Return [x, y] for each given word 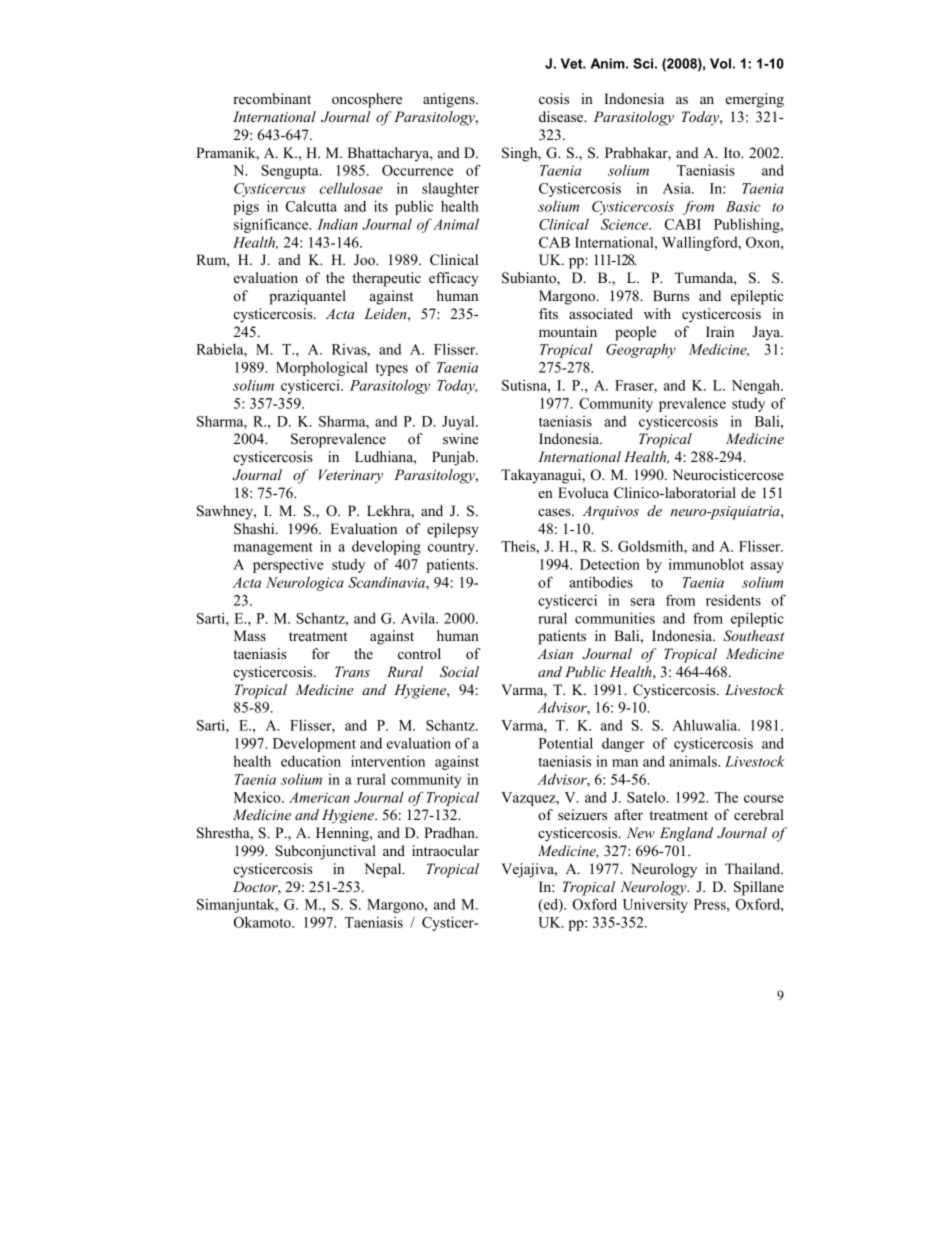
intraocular [445, 850]
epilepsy [453, 530]
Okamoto [263, 922]
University [655, 905]
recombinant [272, 98]
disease [562, 116]
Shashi [255, 529]
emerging [755, 100]
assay [767, 567]
